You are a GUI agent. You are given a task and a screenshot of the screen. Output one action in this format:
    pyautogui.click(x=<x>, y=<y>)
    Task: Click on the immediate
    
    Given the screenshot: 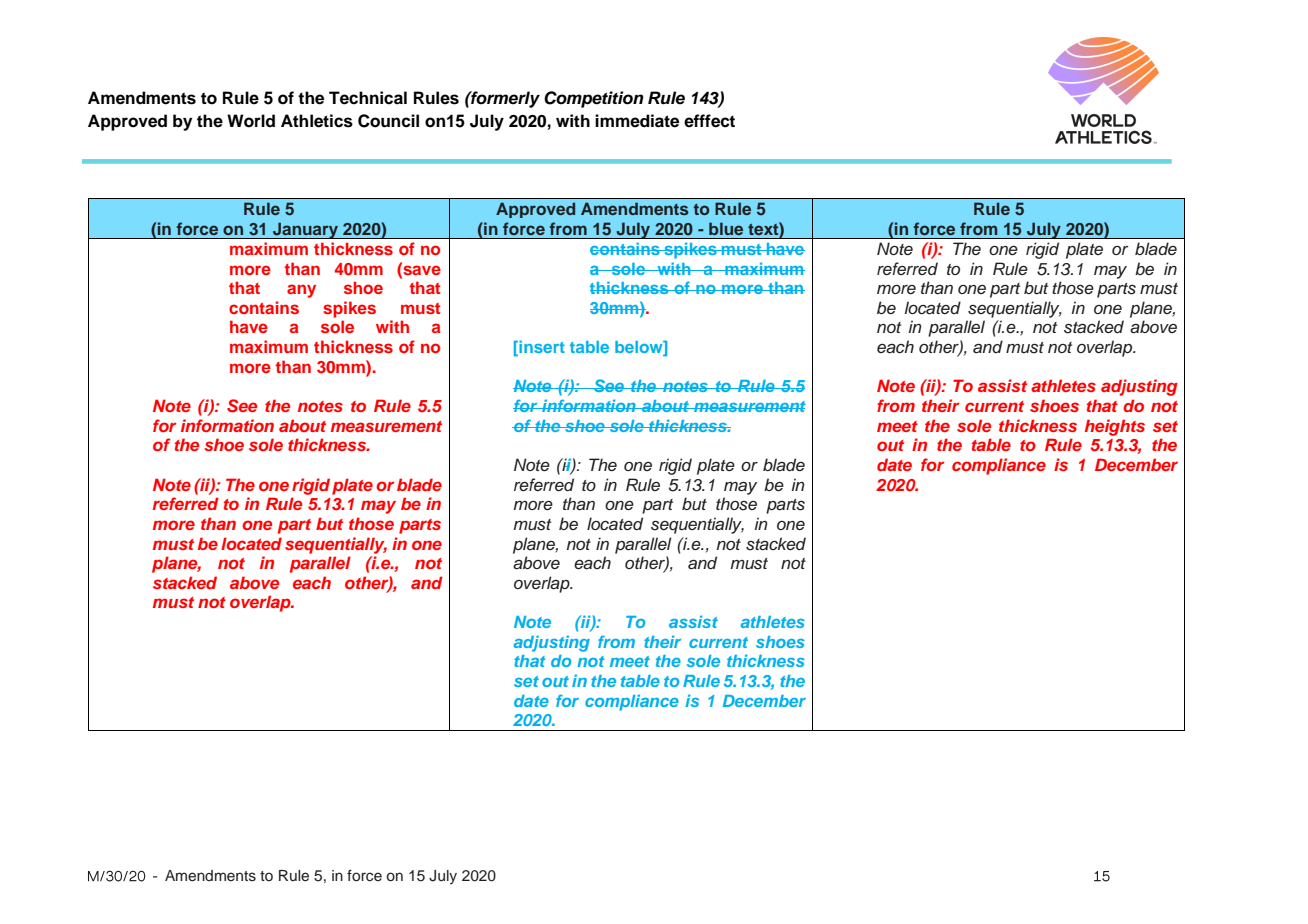 What is the action you would take?
    pyautogui.click(x=637, y=121)
